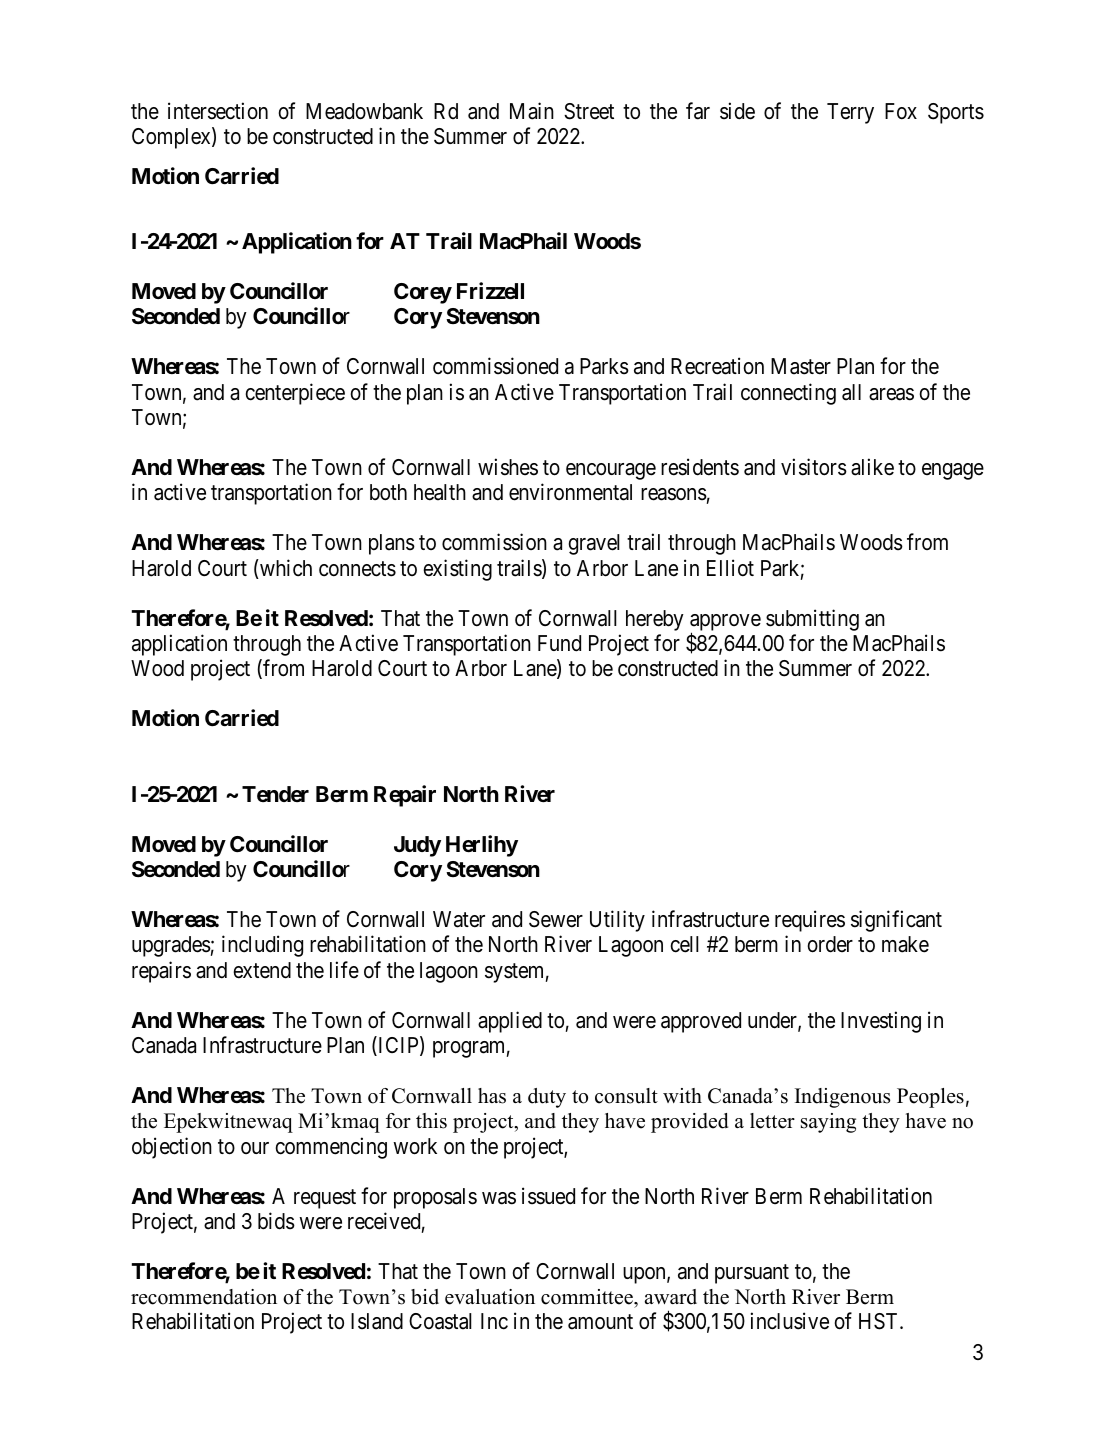  I want to click on HST, so click(880, 1321).
